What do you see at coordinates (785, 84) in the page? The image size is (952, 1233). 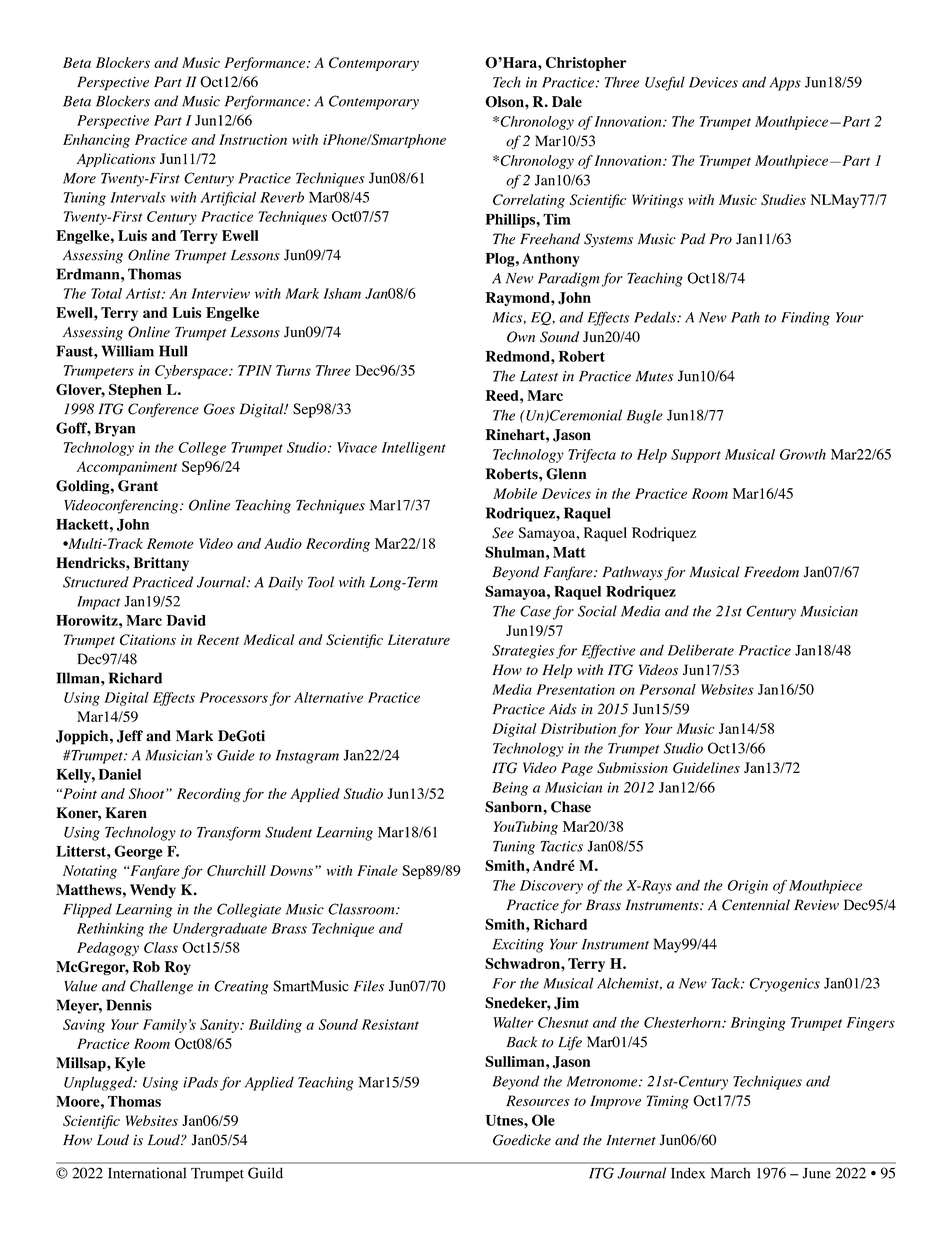 I see `Apps` at bounding box center [785, 84].
